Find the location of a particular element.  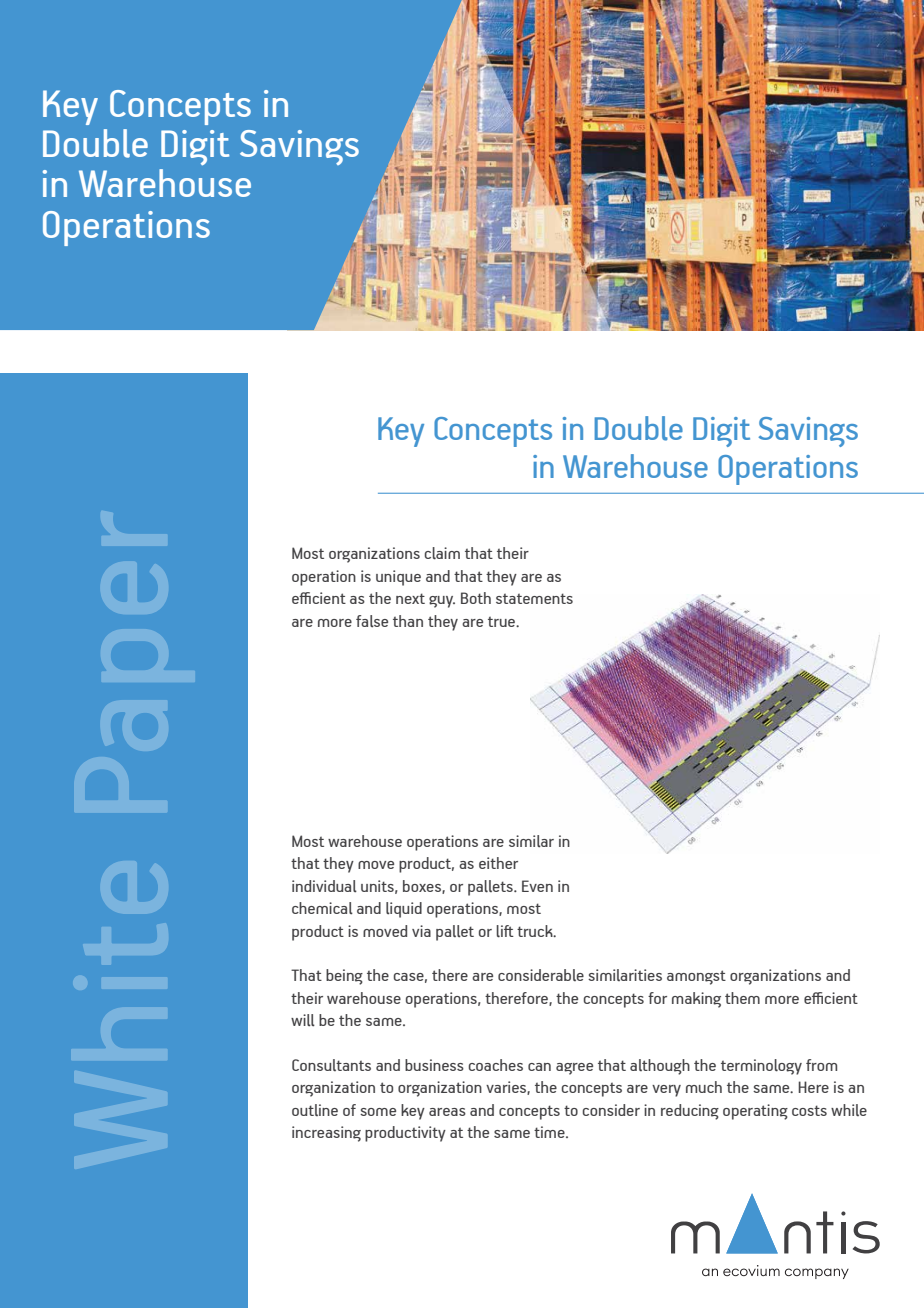

some is located at coordinates (378, 1112).
